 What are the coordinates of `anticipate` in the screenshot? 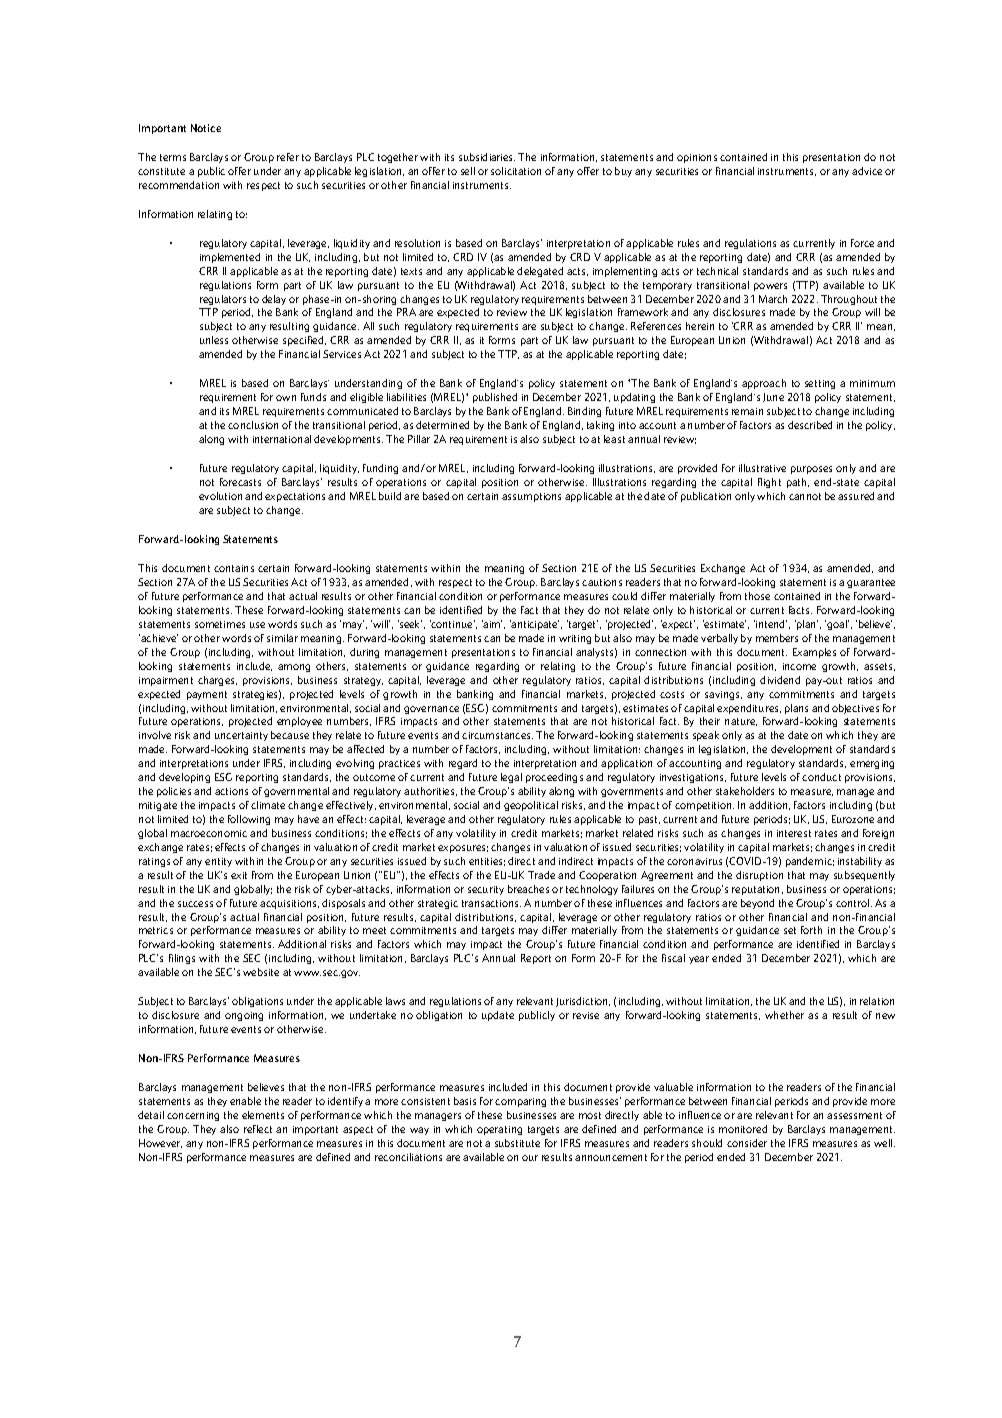 It's located at (534, 625).
